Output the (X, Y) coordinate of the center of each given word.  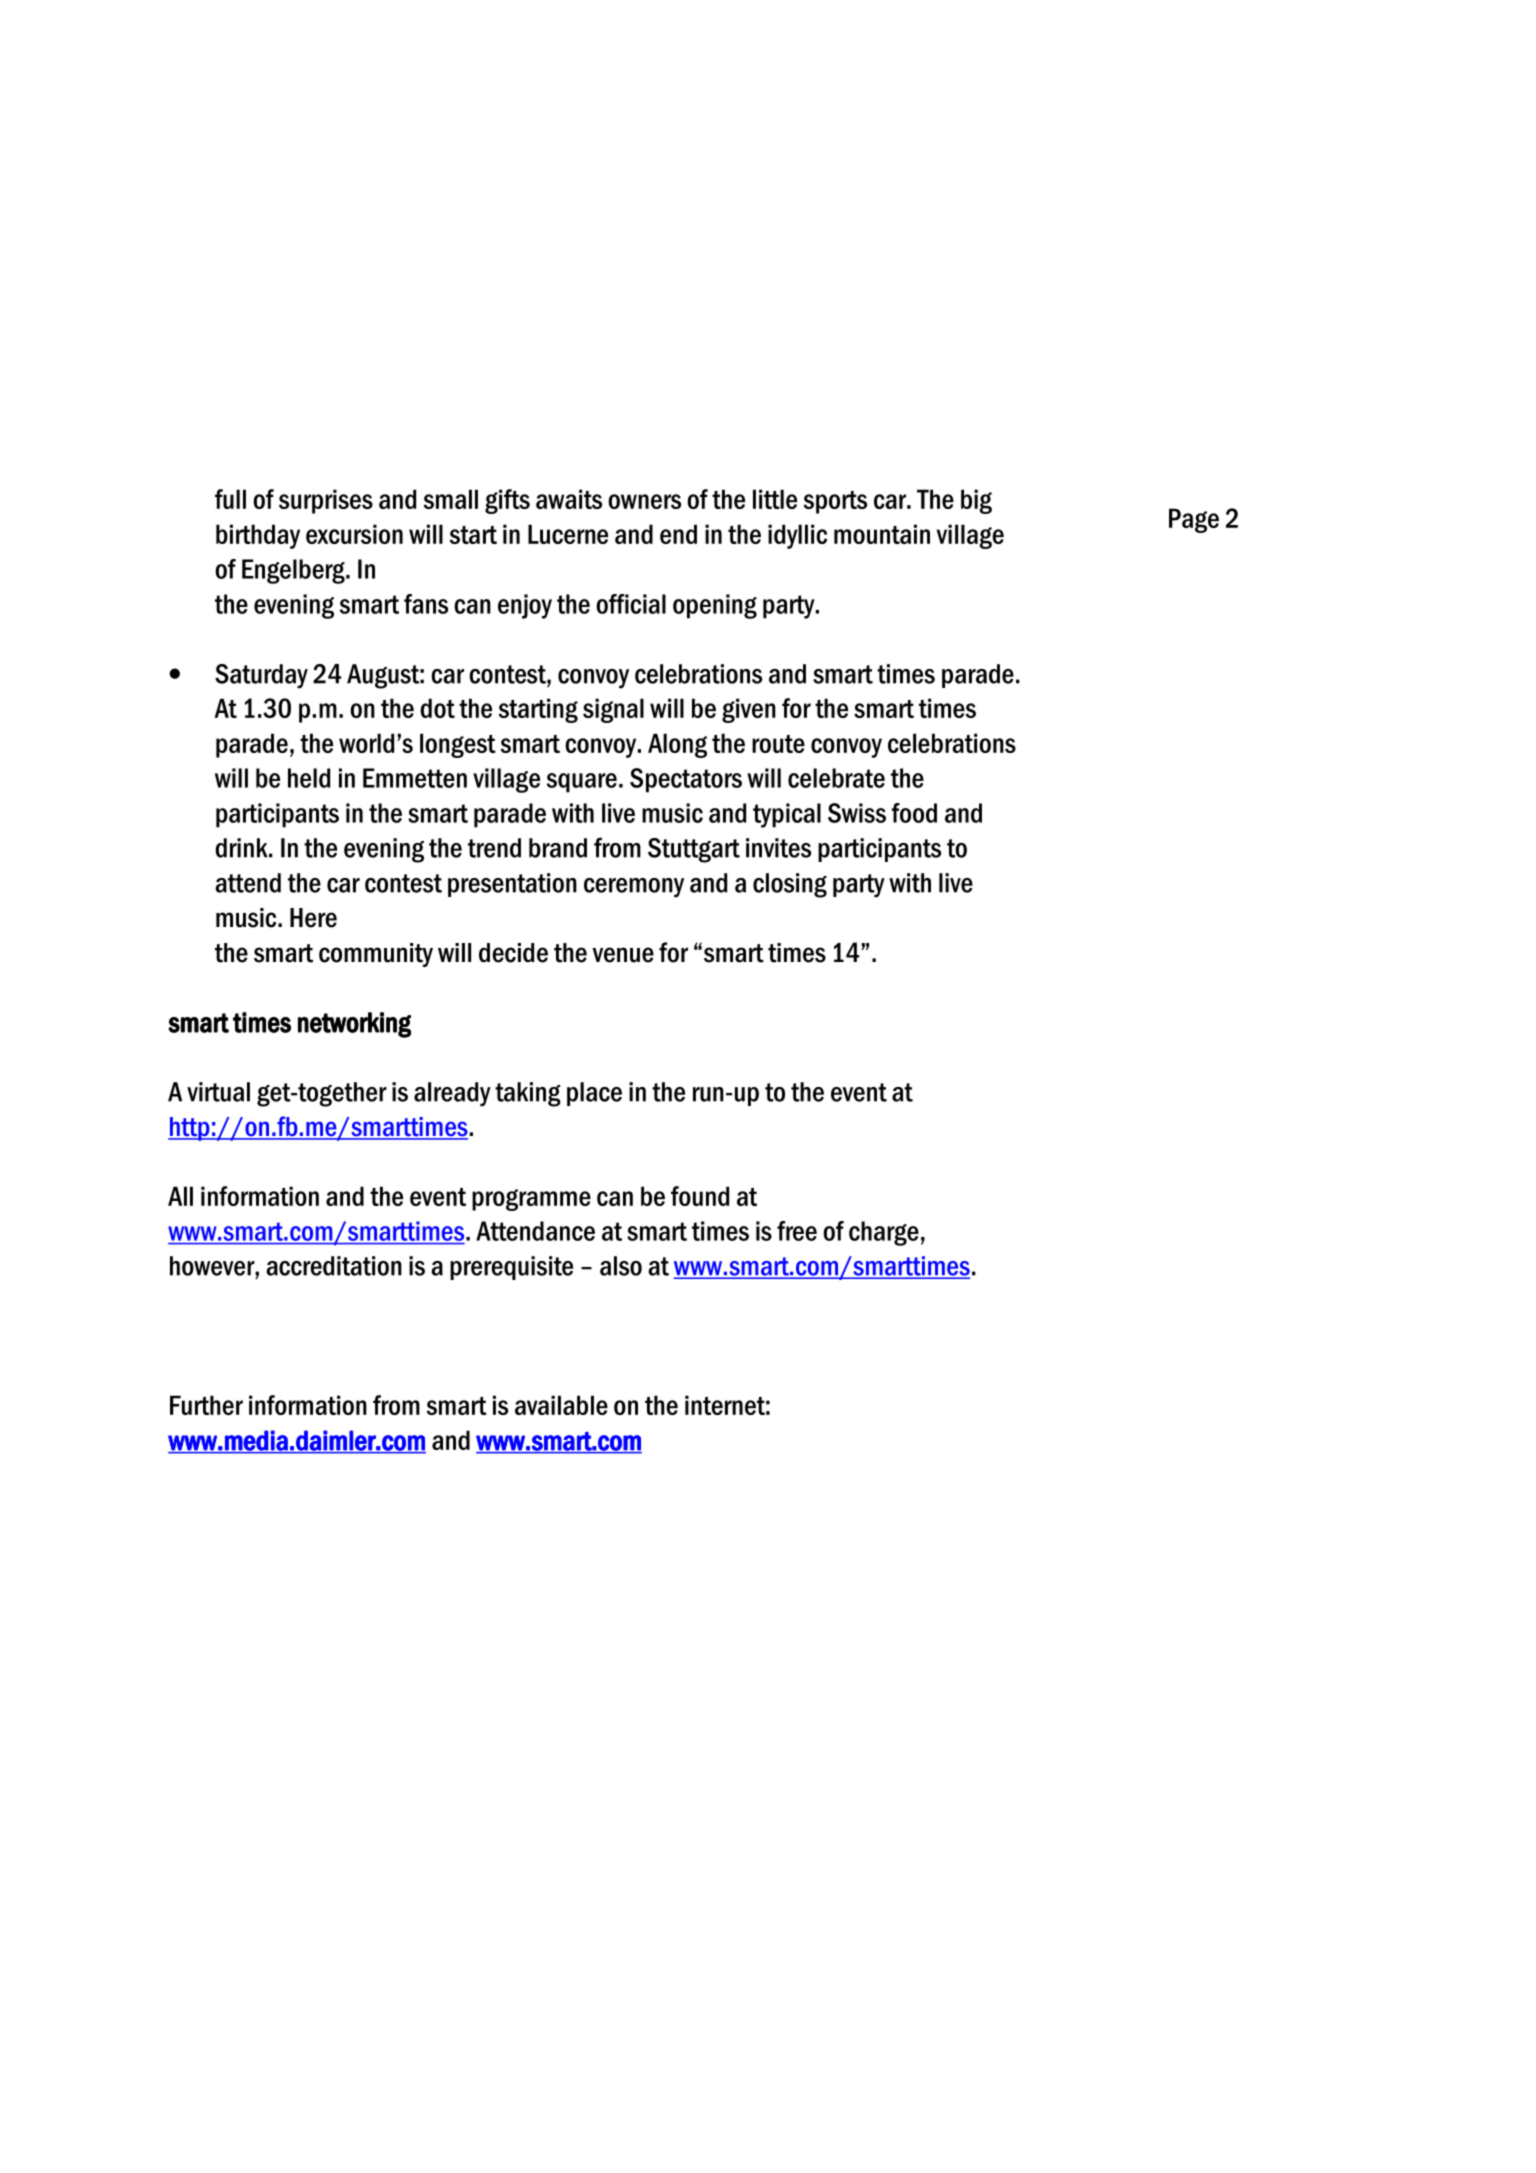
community (376, 955)
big (976, 501)
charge (884, 1233)
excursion (354, 534)
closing (790, 885)
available (561, 1405)
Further (206, 1405)
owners (644, 501)
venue (623, 955)
